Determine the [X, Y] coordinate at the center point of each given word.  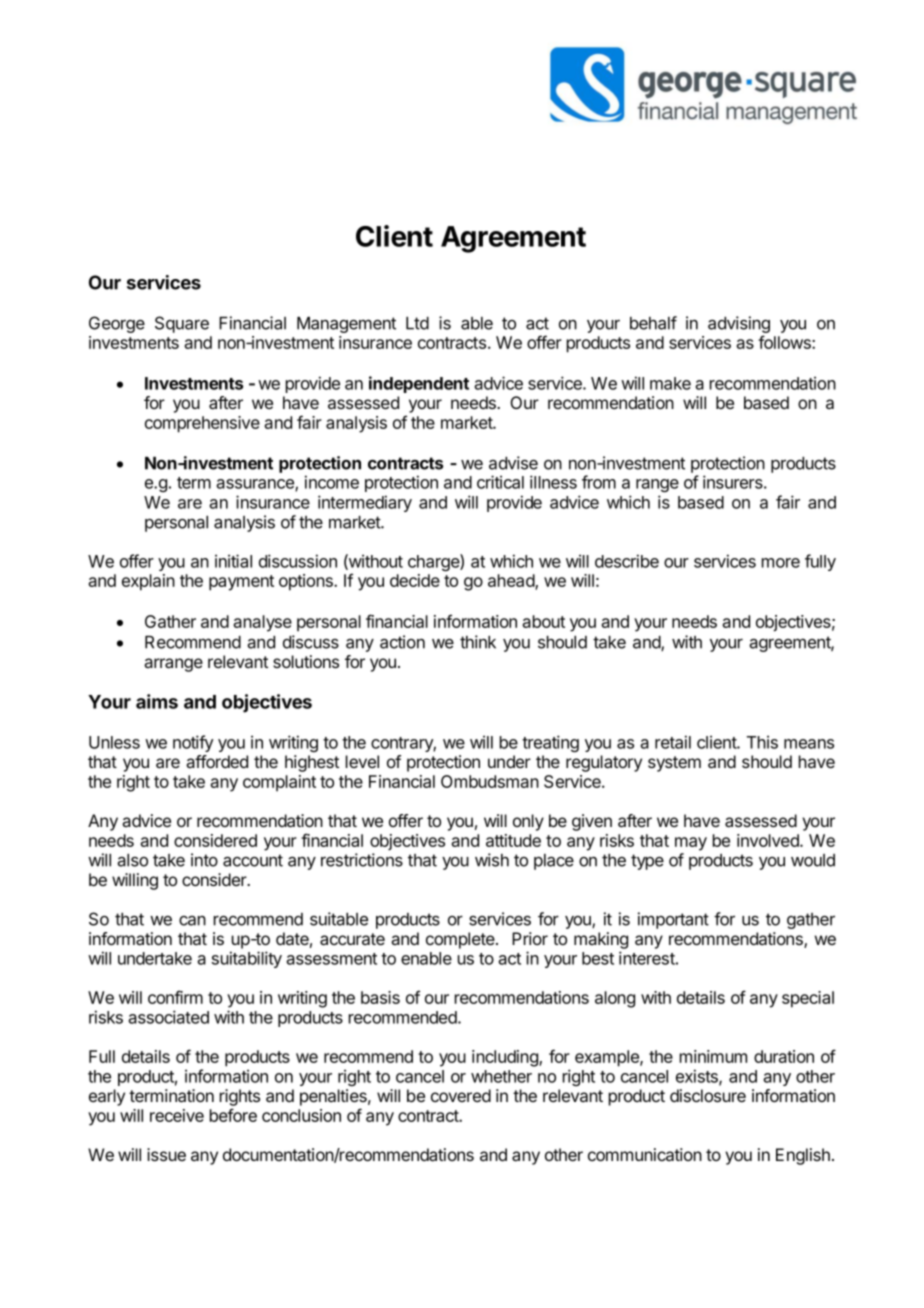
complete [461, 940]
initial [233, 561]
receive [177, 1115]
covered [461, 1095]
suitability [247, 959]
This [762, 742]
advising [739, 326]
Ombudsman [490, 781]
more [781, 563]
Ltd [417, 323]
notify [193, 743]
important [673, 920]
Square [182, 324]
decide [415, 580]
